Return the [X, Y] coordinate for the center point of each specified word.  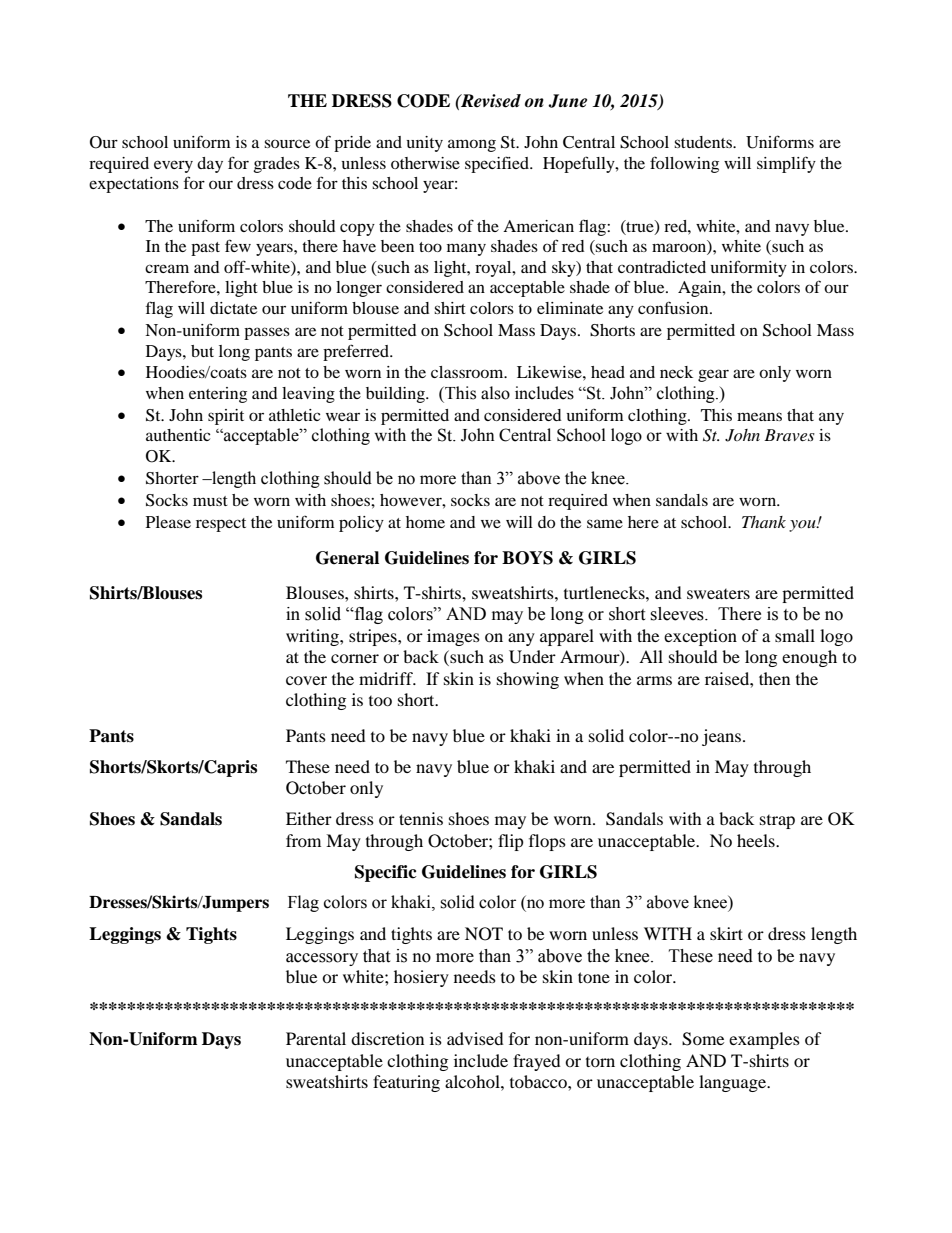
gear [713, 375]
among [472, 145]
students [704, 142]
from [303, 840]
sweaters [718, 594]
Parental [316, 1038]
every [173, 166]
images [453, 637]
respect [221, 525]
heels [757, 840]
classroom [468, 372]
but [202, 351]
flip [511, 842]
